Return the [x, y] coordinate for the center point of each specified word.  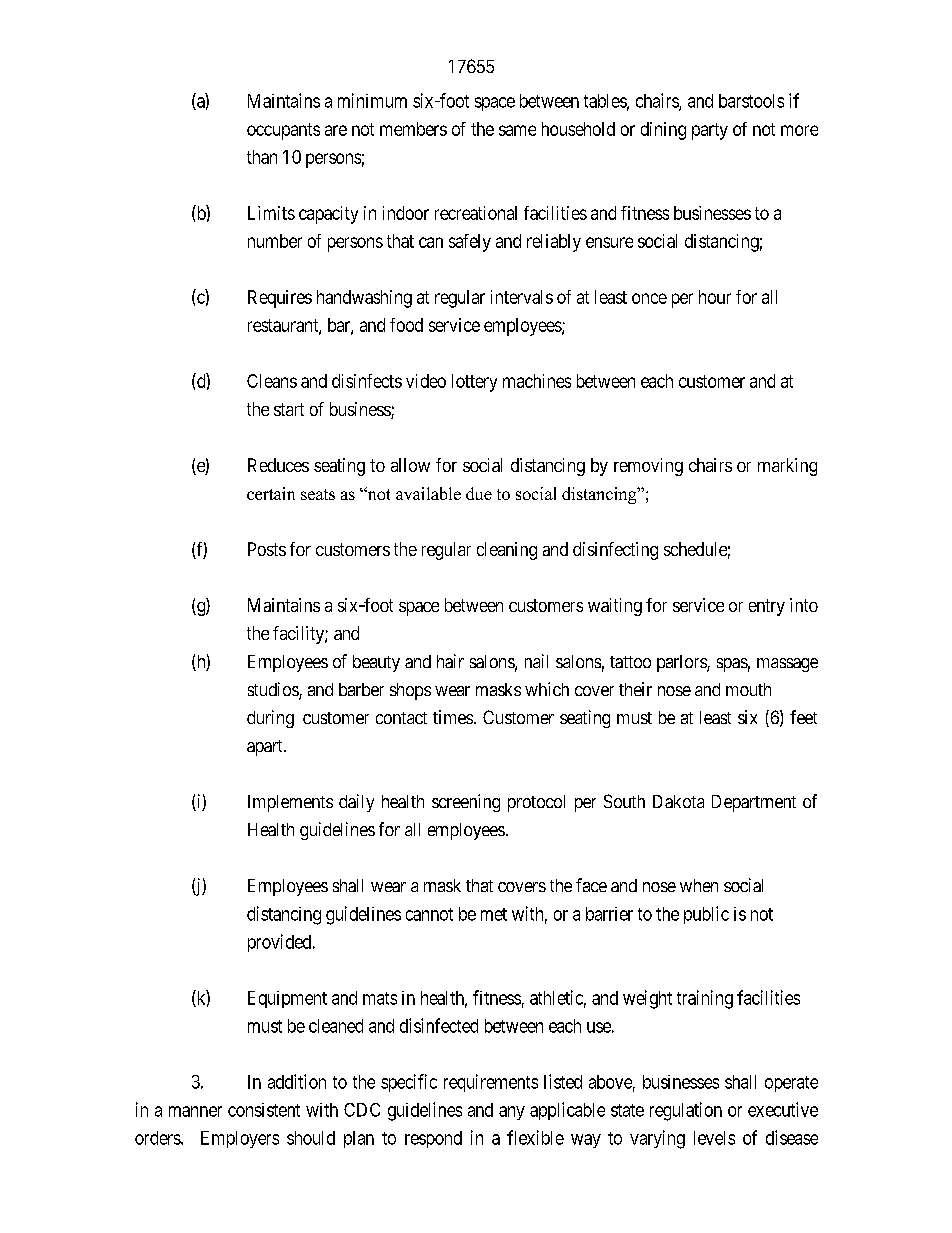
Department [754, 803]
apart [266, 748]
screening [466, 803]
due [479, 493]
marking [787, 467]
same [517, 130]
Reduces [278, 465]
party [710, 131]
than [262, 157]
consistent [264, 1110]
